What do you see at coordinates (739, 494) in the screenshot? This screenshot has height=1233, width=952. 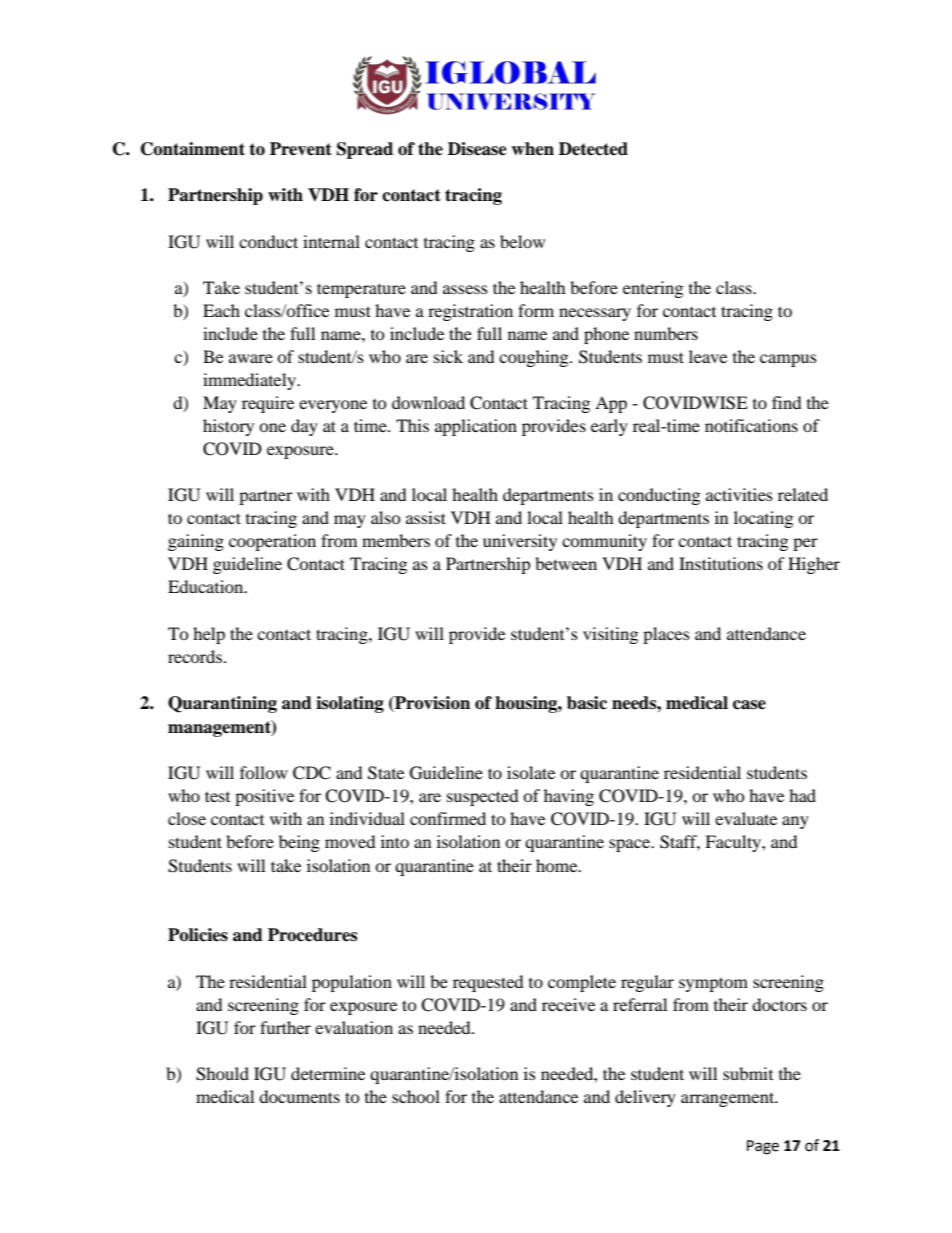 I see `activities` at bounding box center [739, 494].
